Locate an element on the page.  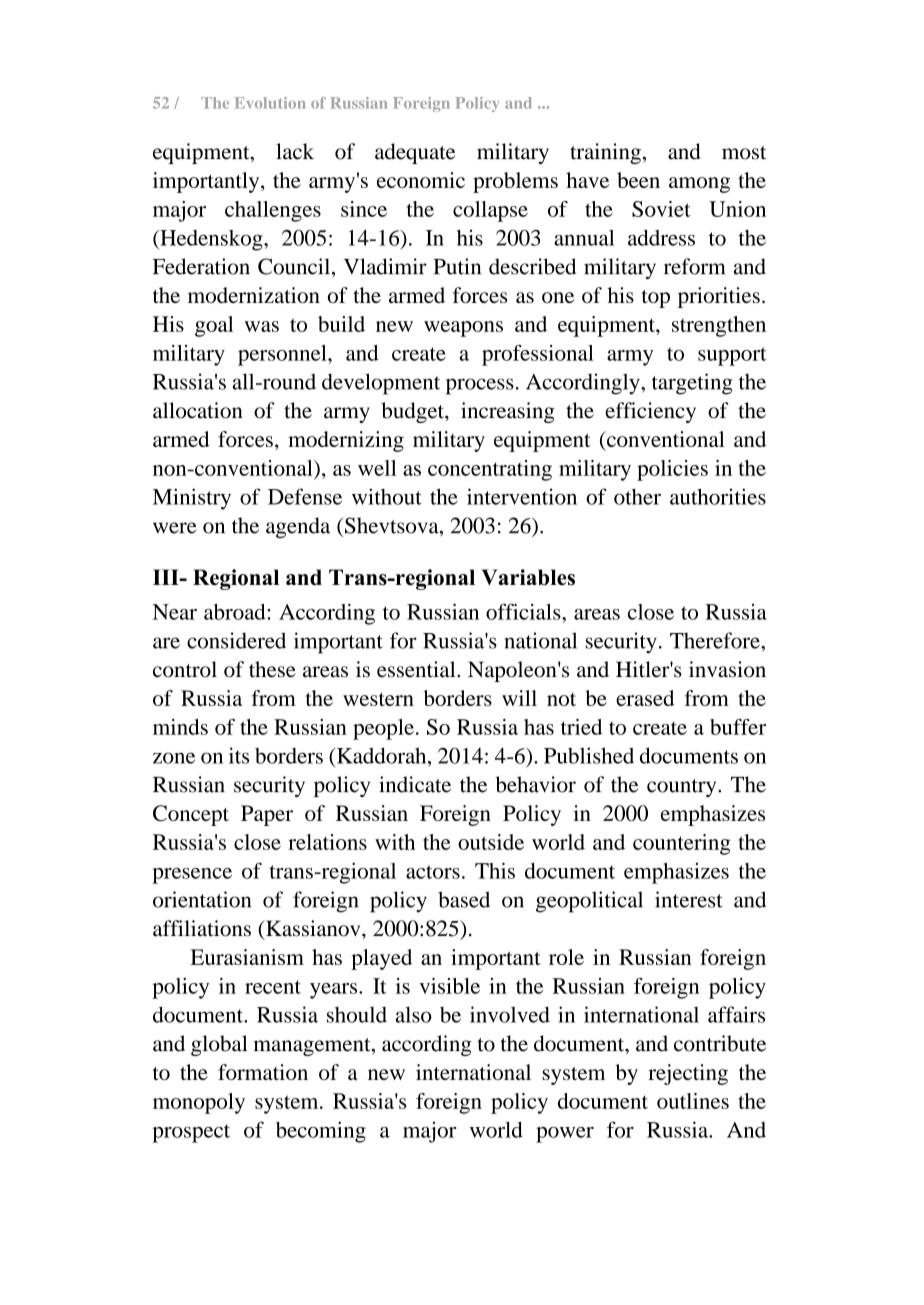
agenda is located at coordinates (298, 527).
